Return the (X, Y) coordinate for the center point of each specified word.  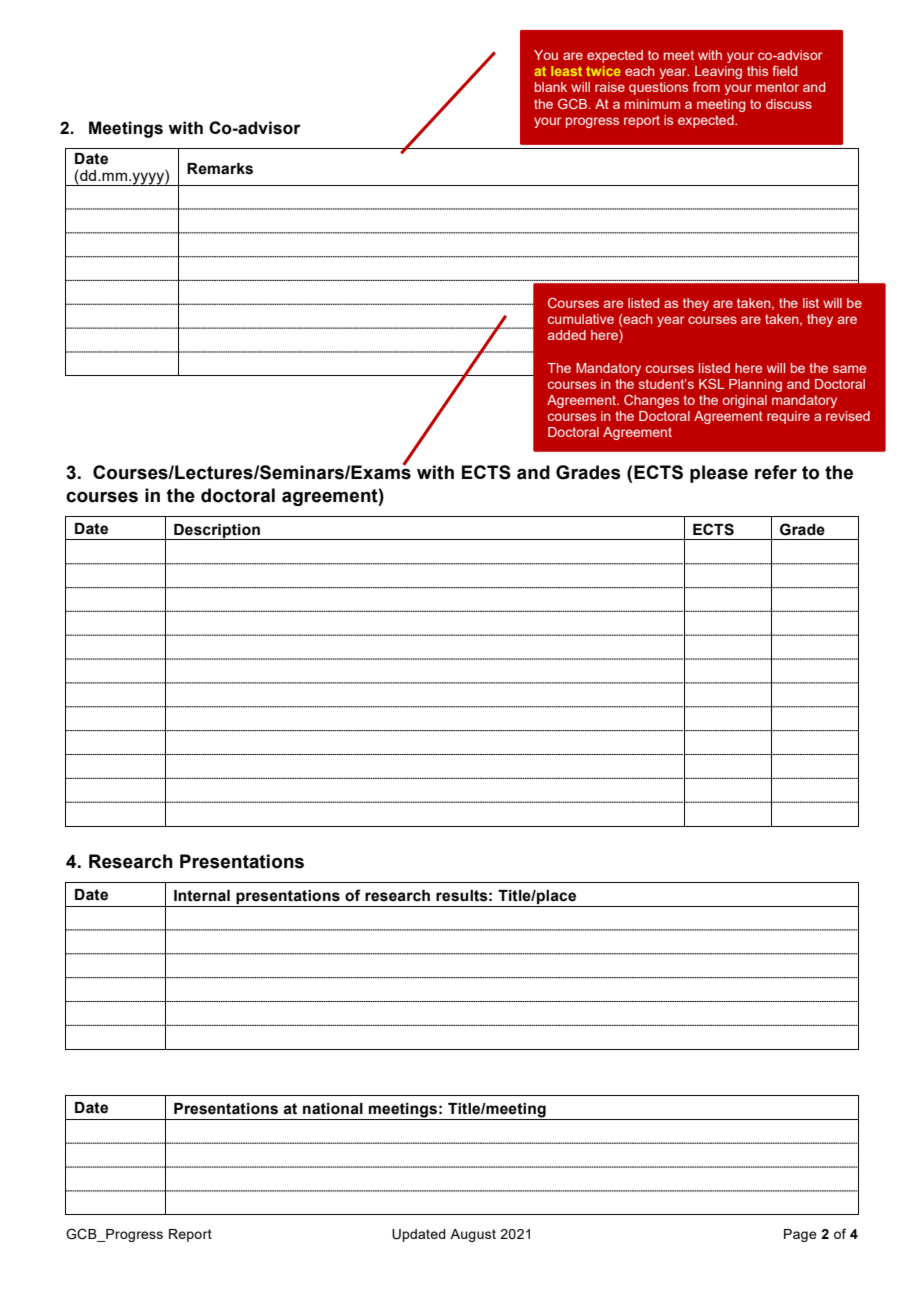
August (473, 1235)
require (788, 417)
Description (217, 532)
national (333, 1109)
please (719, 474)
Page (800, 1235)
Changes (651, 401)
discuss (789, 104)
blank (551, 87)
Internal (202, 896)
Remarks (220, 169)
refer (776, 472)
